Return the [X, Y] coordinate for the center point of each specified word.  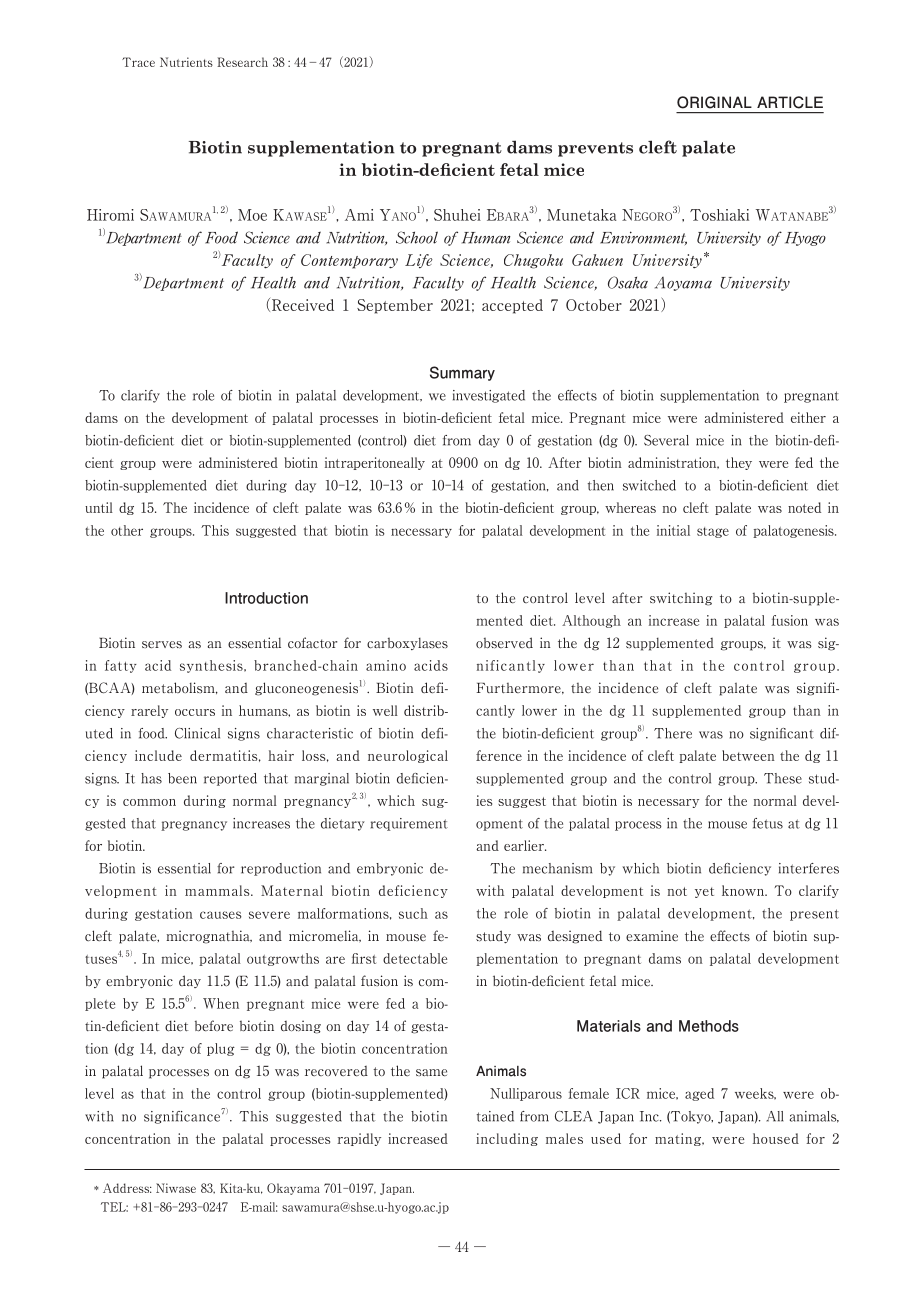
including [507, 1139]
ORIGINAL [714, 102]
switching [681, 599]
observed [504, 643]
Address [127, 1188]
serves [162, 645]
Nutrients [186, 62]
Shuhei [457, 215]
